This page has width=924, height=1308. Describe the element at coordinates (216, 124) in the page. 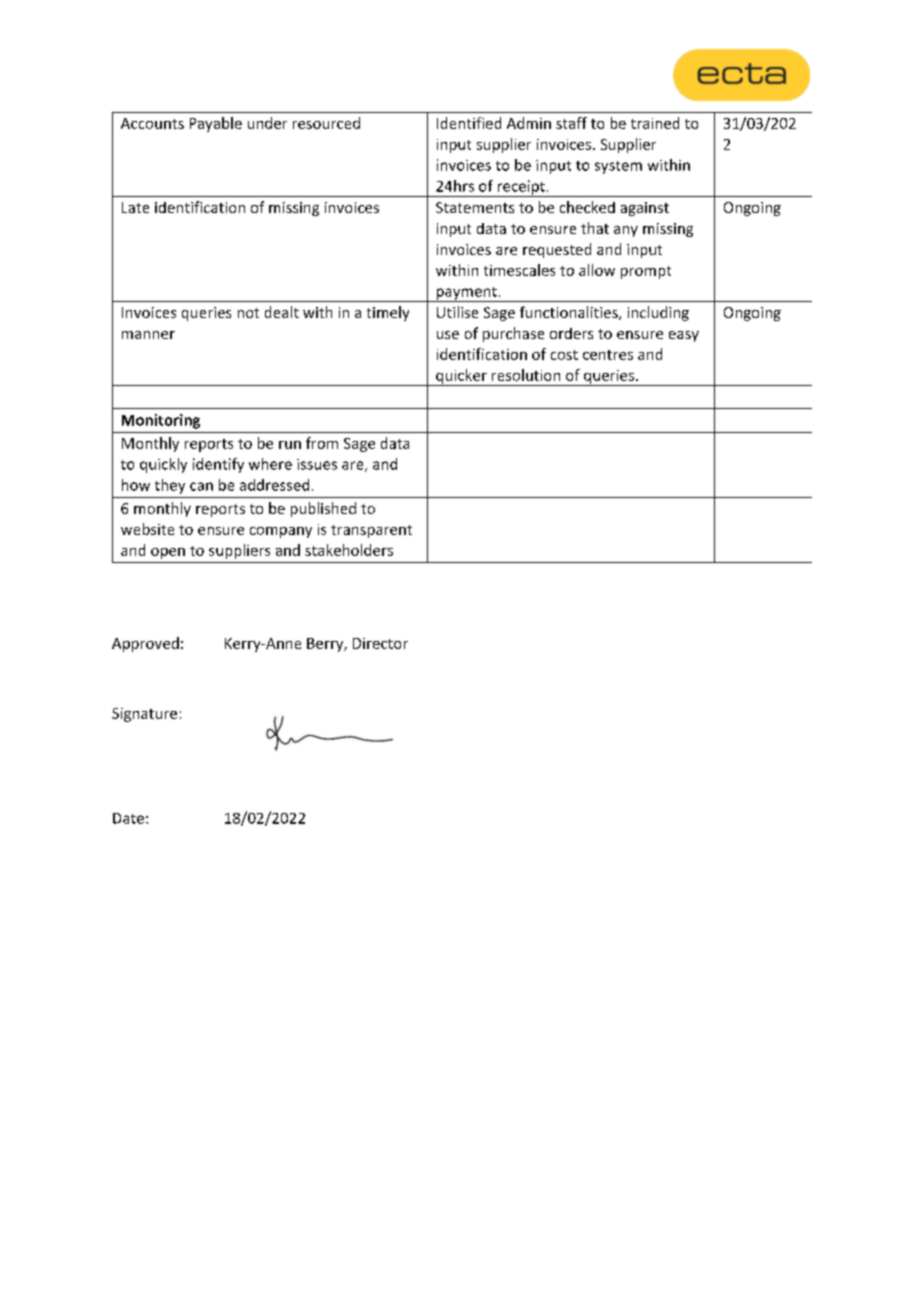

I see `Payable` at that location.
